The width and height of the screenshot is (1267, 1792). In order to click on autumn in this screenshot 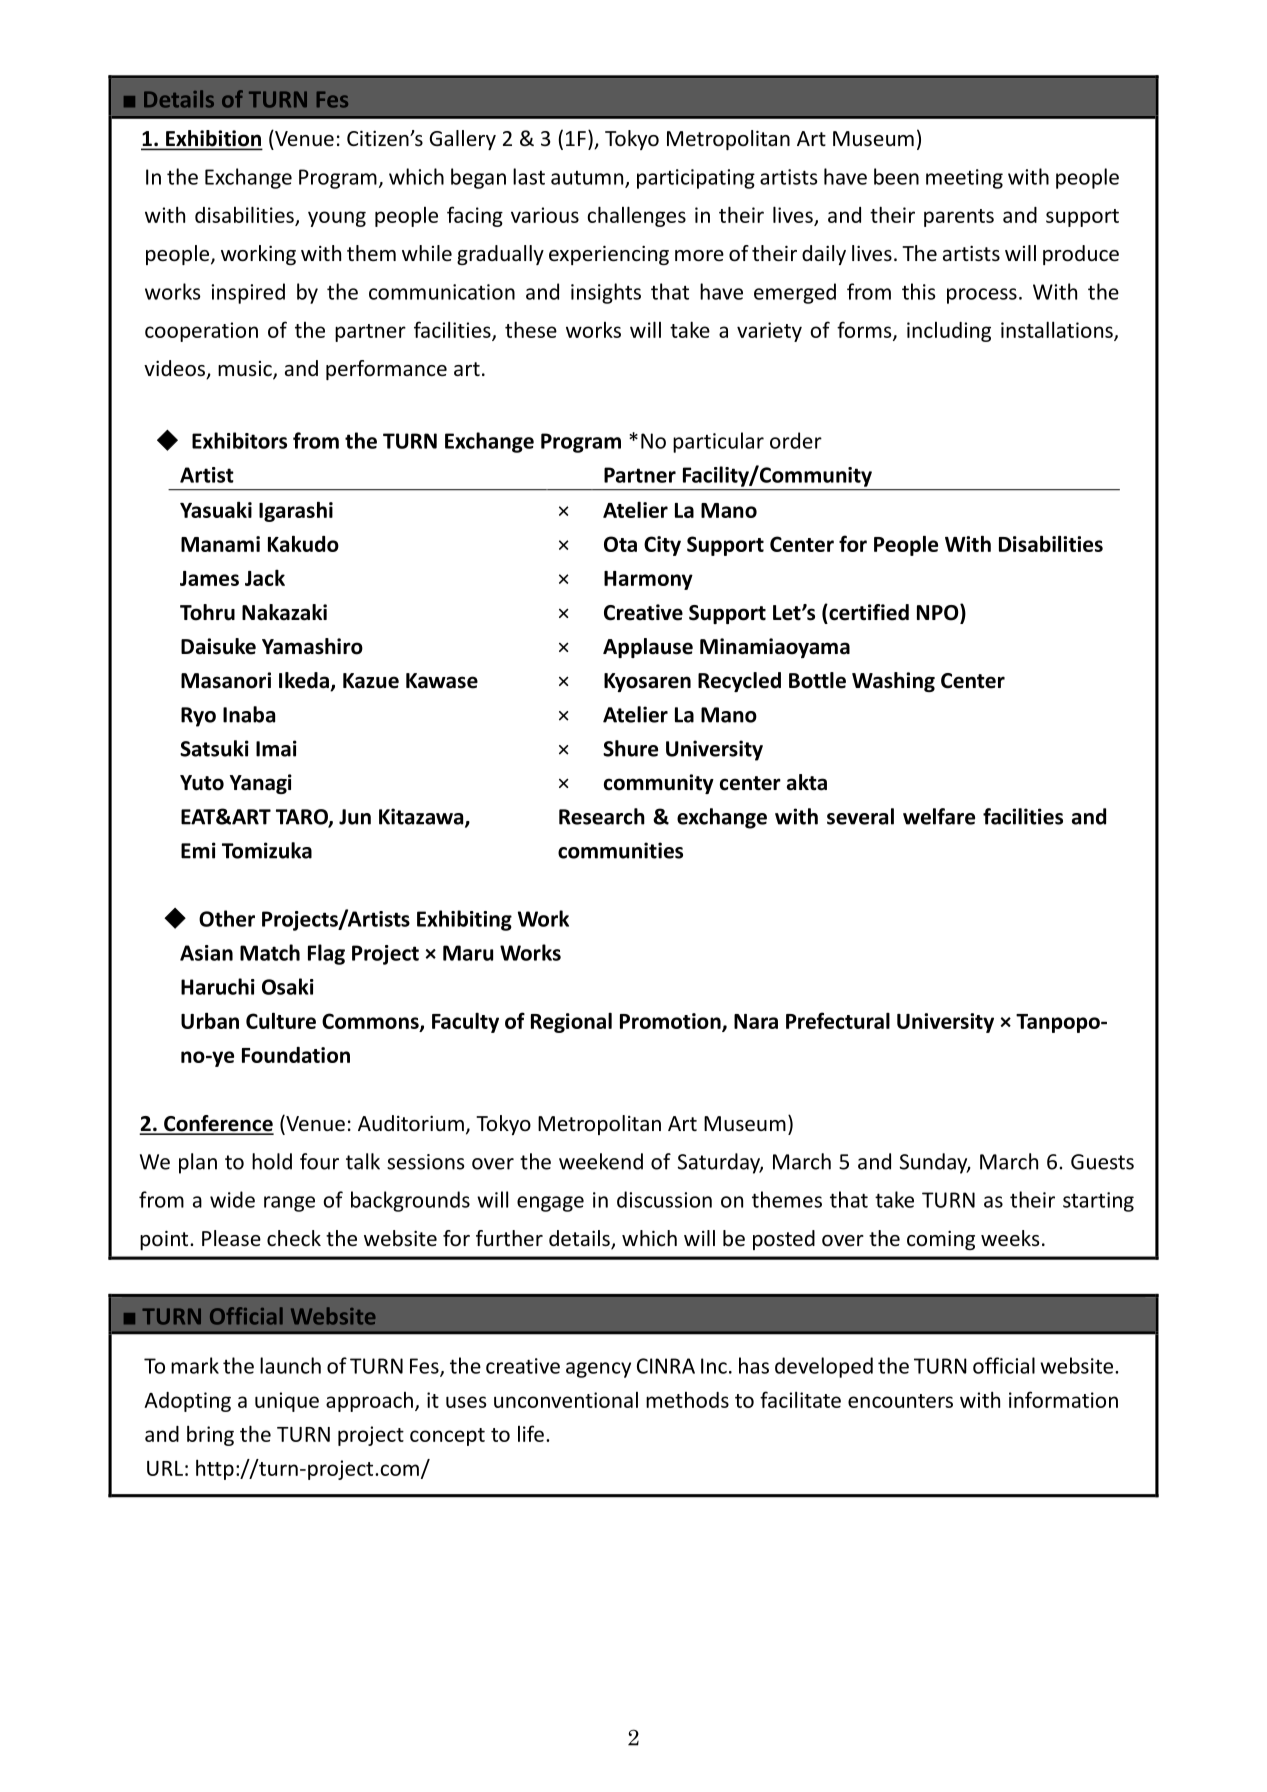, I will do `click(588, 179)`.
